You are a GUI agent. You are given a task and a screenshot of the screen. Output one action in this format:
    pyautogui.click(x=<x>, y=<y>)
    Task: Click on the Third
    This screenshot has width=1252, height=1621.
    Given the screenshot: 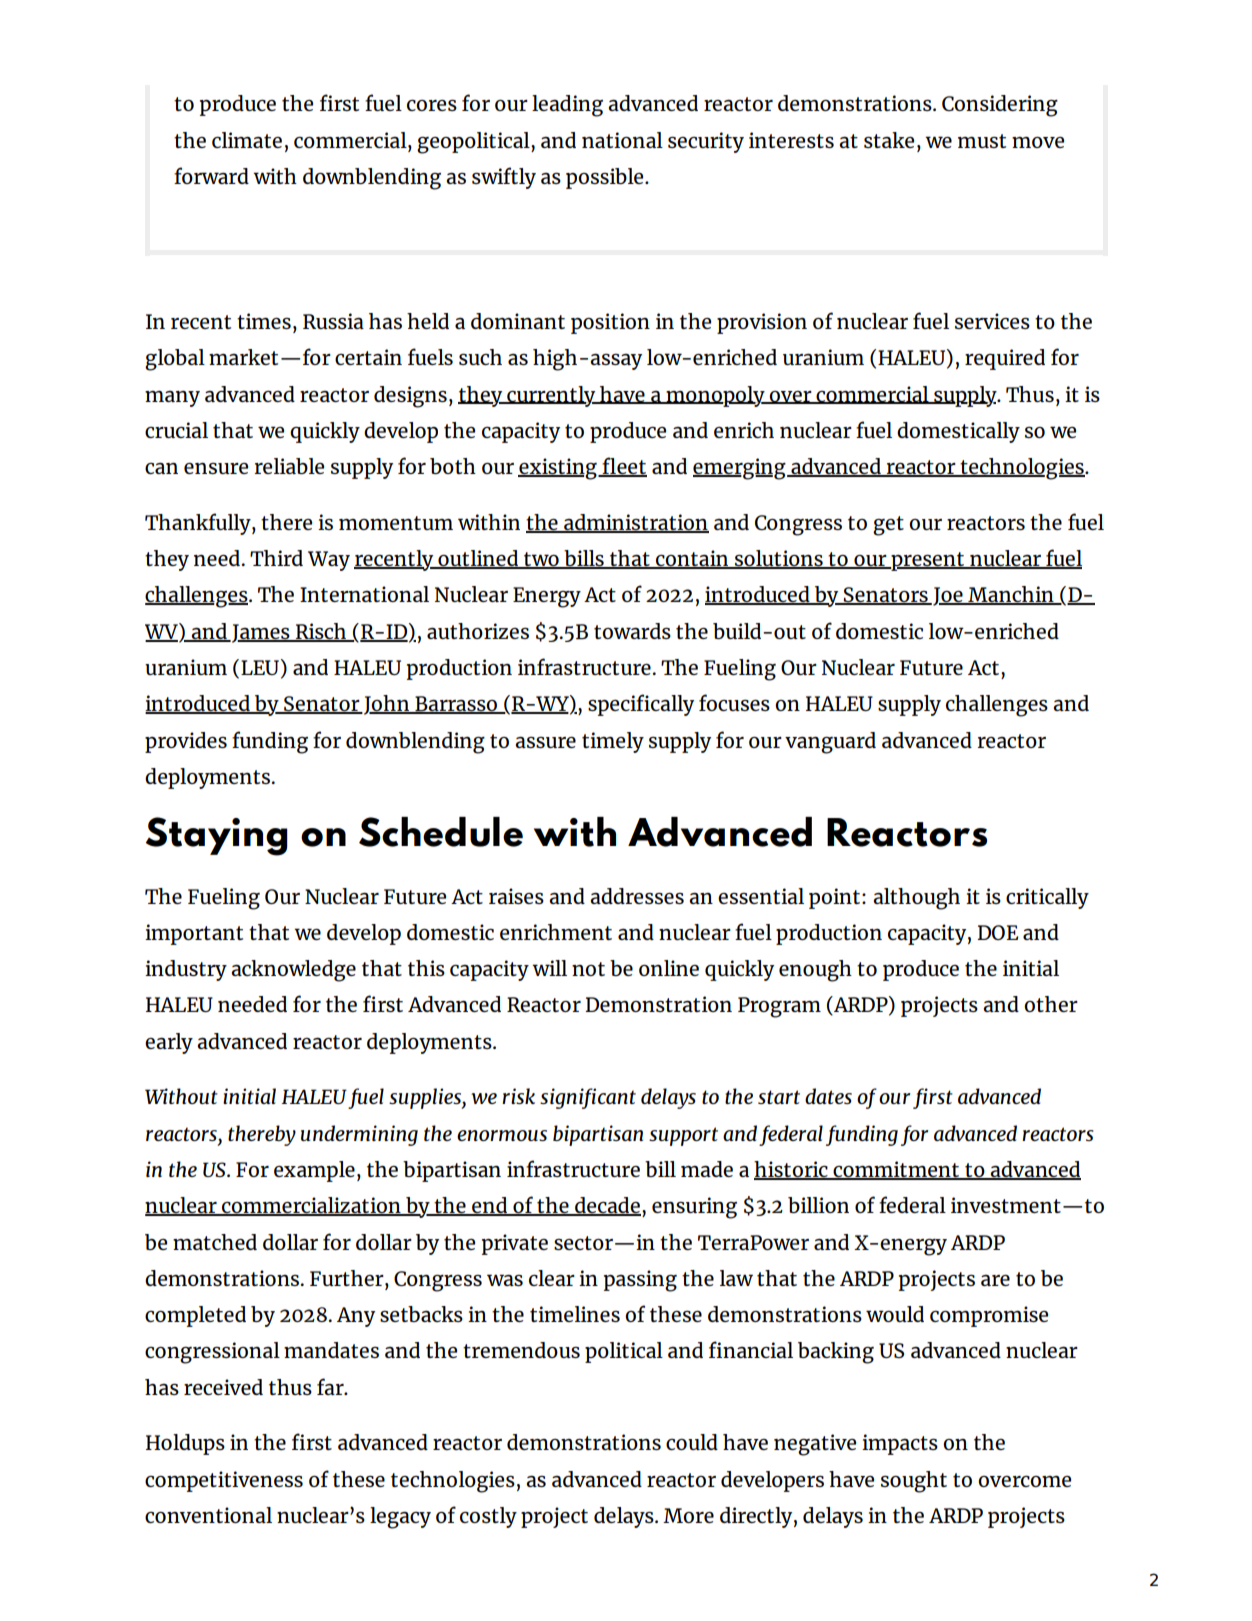 What is the action you would take?
    pyautogui.click(x=276, y=558)
